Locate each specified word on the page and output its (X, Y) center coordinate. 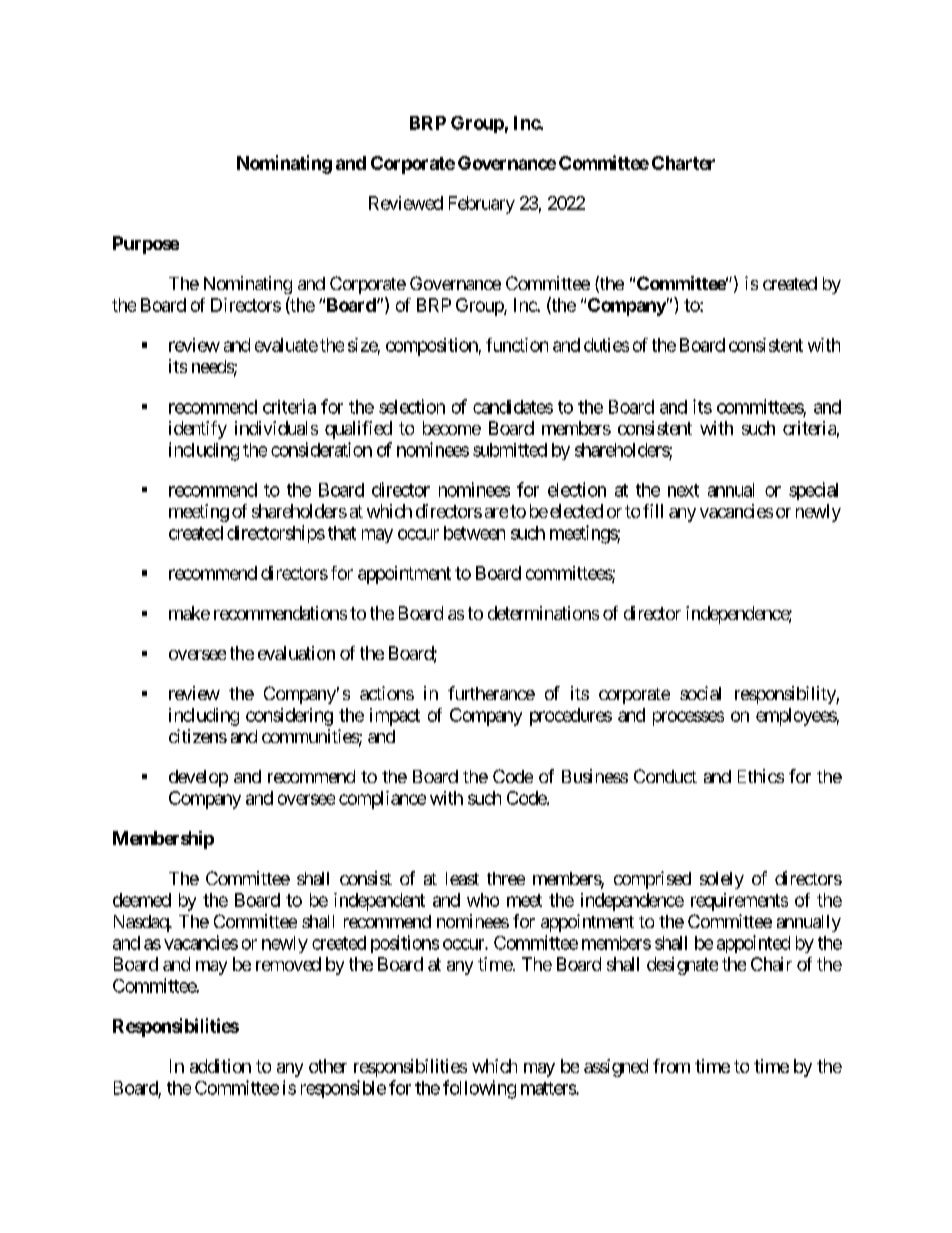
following (479, 1089)
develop (198, 778)
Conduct (665, 776)
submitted (510, 450)
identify (198, 430)
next (683, 490)
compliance (382, 800)
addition (220, 1066)
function (517, 345)
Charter (683, 163)
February (482, 205)
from (671, 1066)
